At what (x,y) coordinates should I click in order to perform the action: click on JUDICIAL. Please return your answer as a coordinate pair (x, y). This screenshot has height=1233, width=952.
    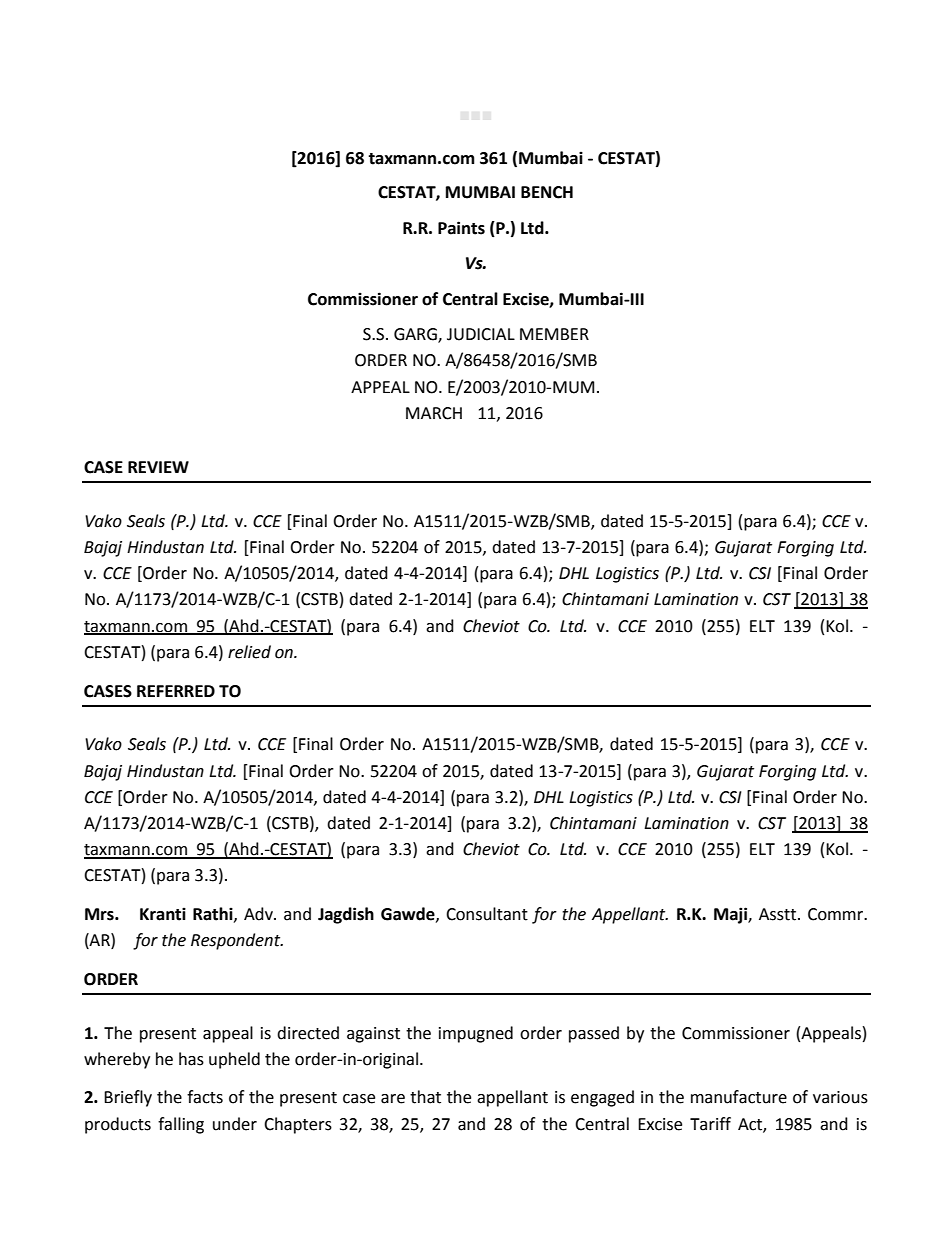
    Looking at the image, I should click on (481, 334).
